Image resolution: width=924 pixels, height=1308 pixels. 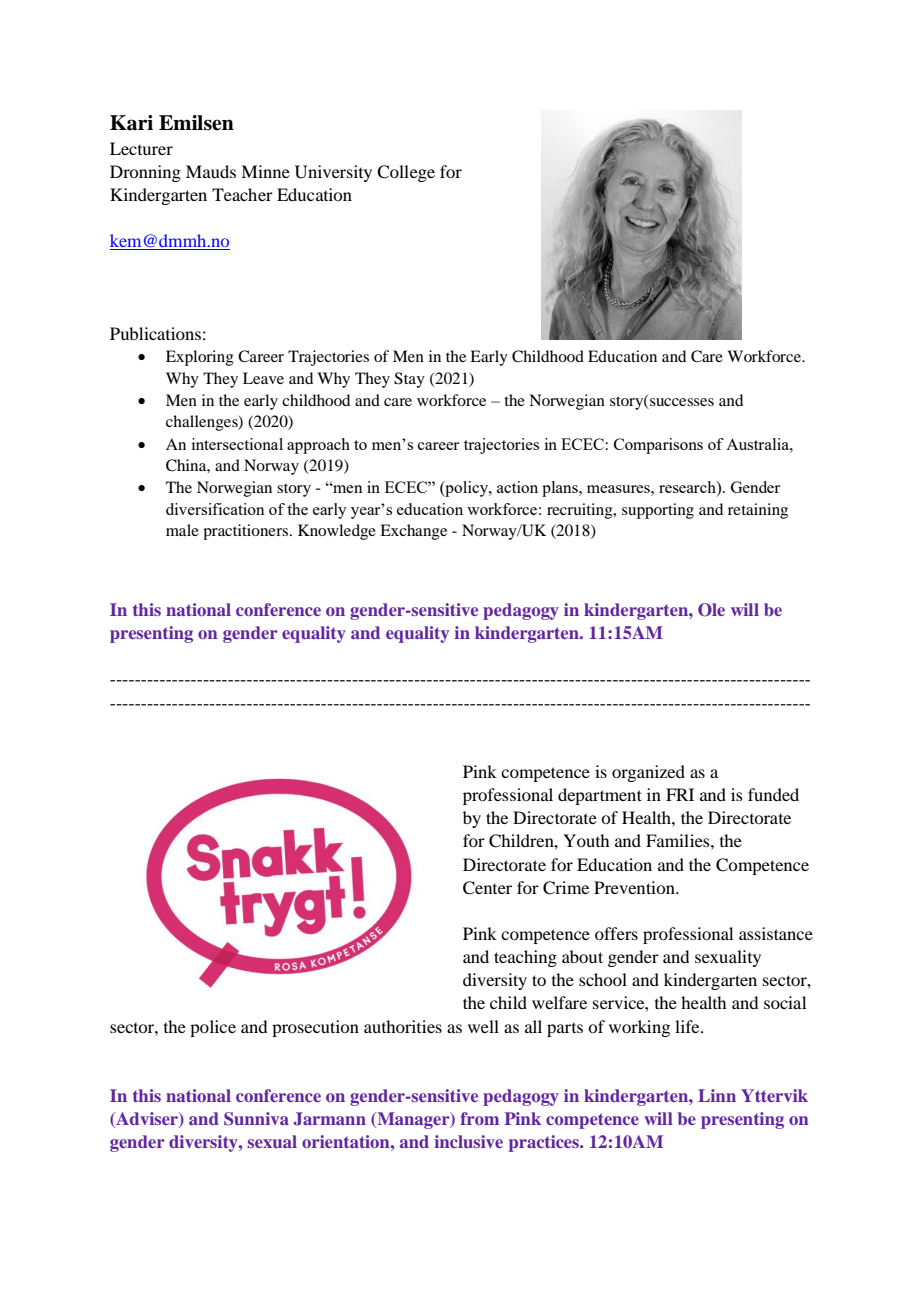 I want to click on Teacher, so click(x=242, y=194).
